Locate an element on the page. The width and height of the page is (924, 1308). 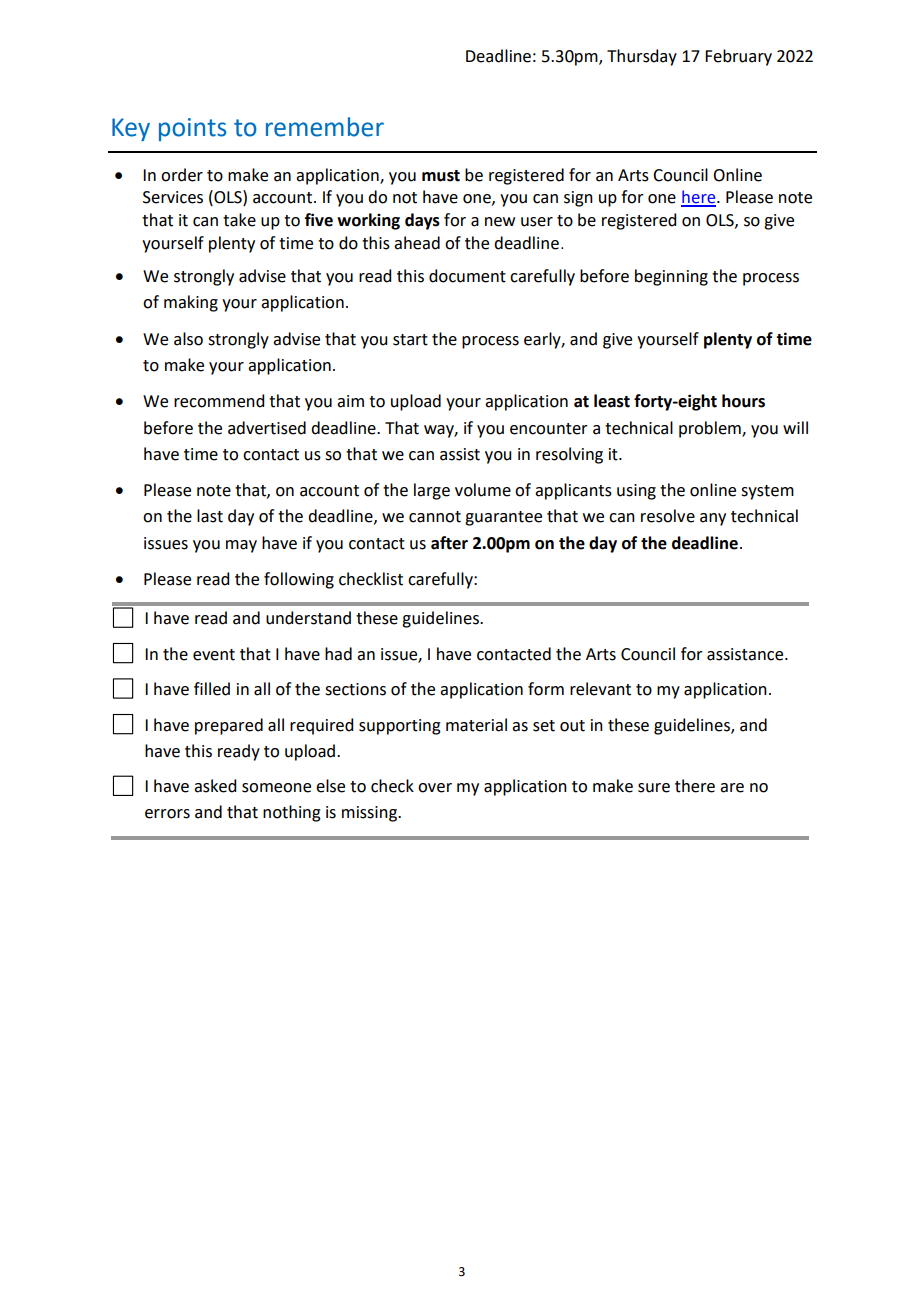
beginning is located at coordinates (671, 277).
